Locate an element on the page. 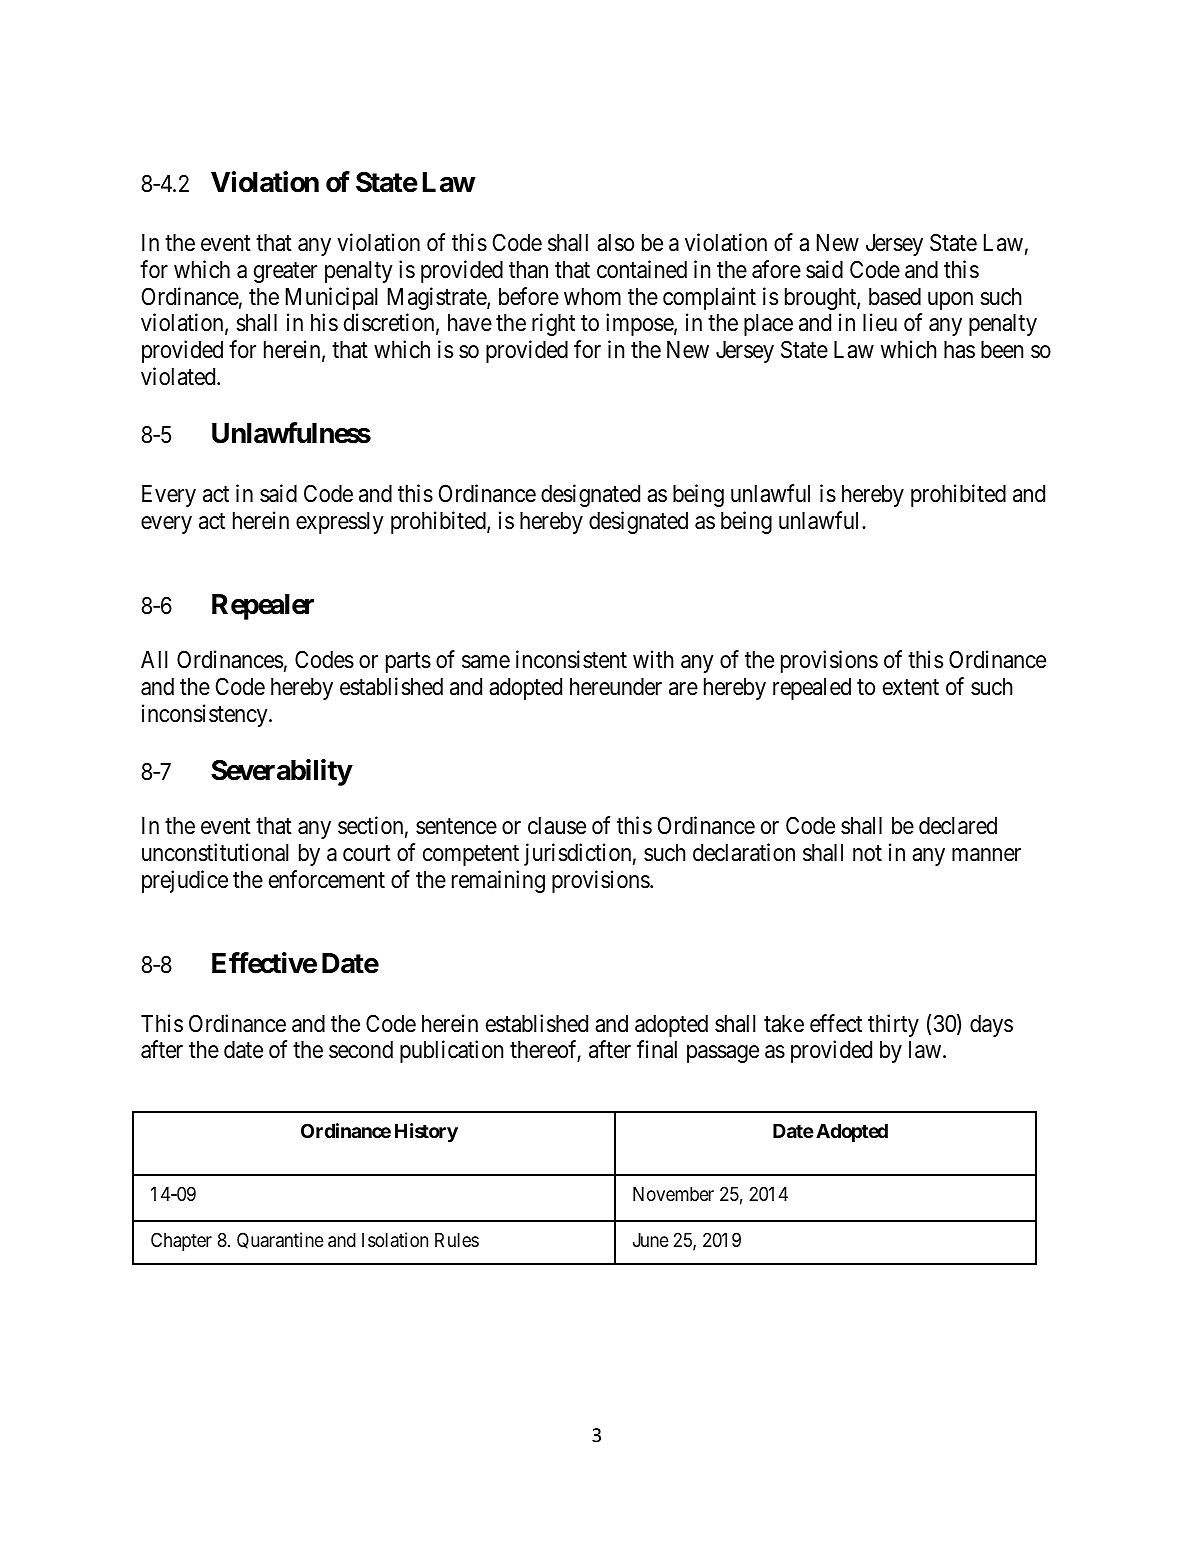 The height and width of the image is (1545, 1194). inconsistent is located at coordinates (571, 659).
